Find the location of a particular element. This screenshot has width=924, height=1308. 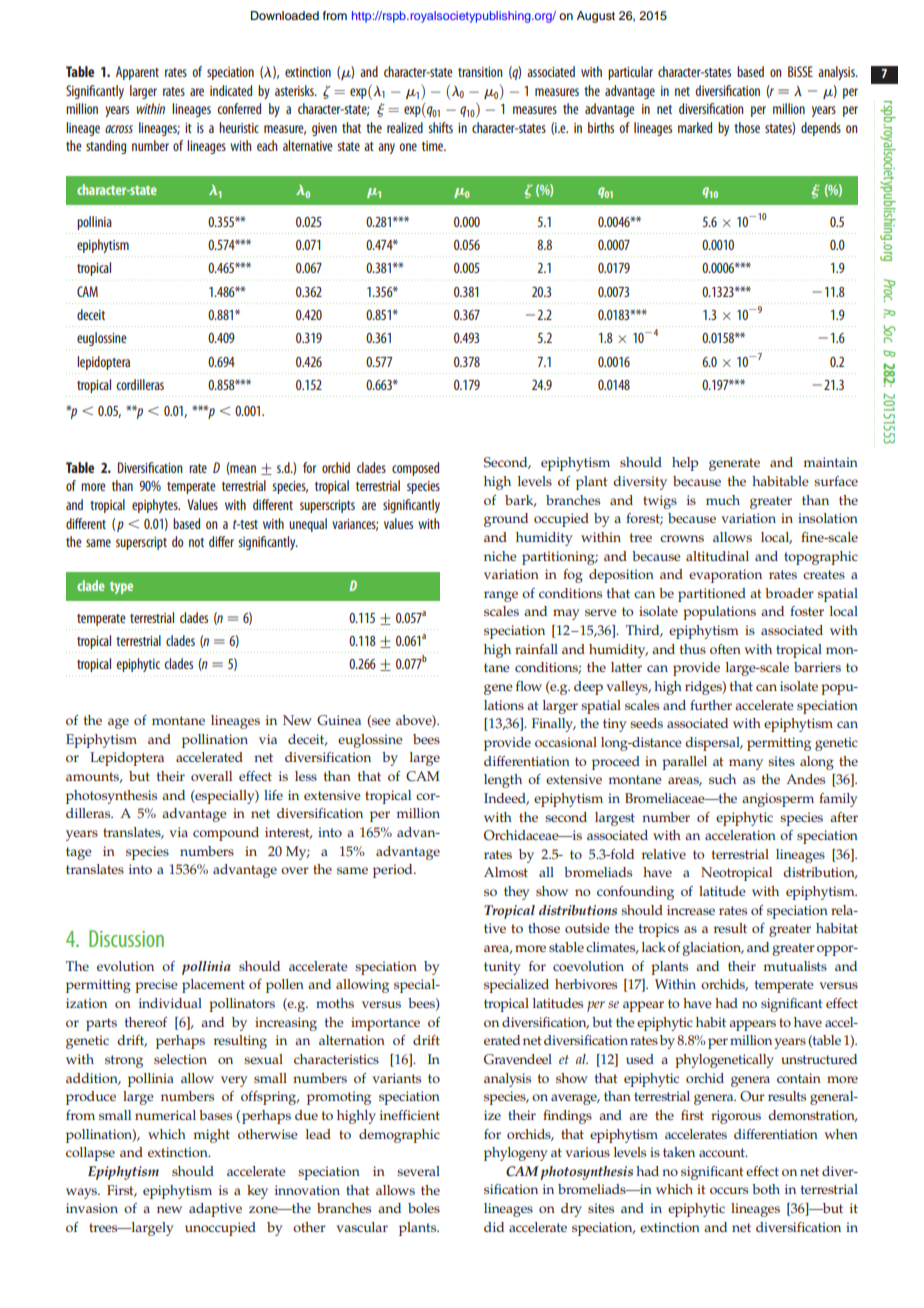

boles is located at coordinates (424, 1208).
